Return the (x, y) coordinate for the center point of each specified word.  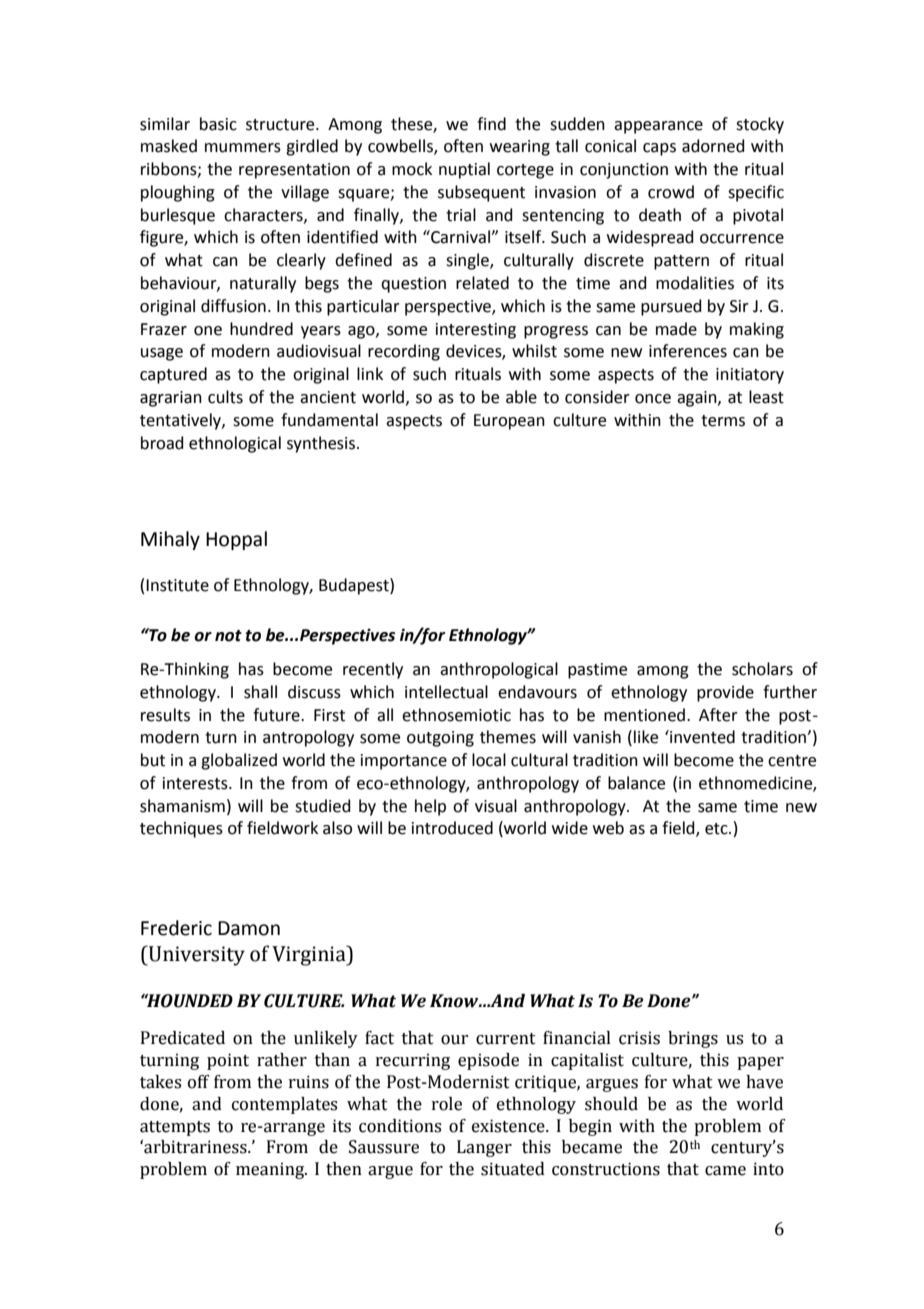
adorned (713, 146)
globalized (239, 761)
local (489, 760)
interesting (476, 331)
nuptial (464, 170)
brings (693, 1039)
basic (218, 124)
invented (701, 737)
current (506, 1039)
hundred (261, 329)
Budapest (355, 586)
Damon (249, 928)
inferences (688, 351)
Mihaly (170, 540)
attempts (175, 1128)
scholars (762, 669)
